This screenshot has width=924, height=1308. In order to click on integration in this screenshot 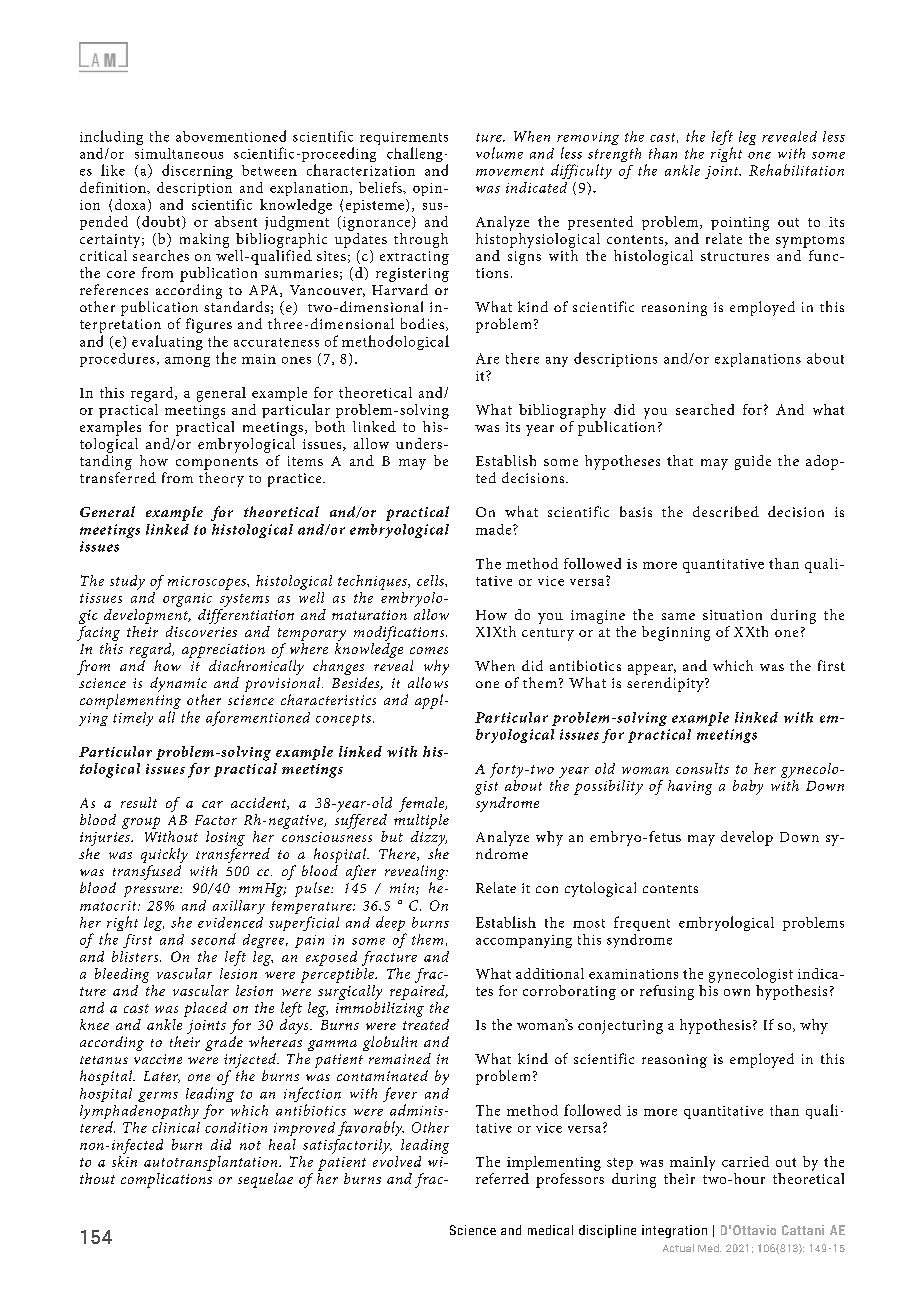, I will do `click(674, 1231)`.
